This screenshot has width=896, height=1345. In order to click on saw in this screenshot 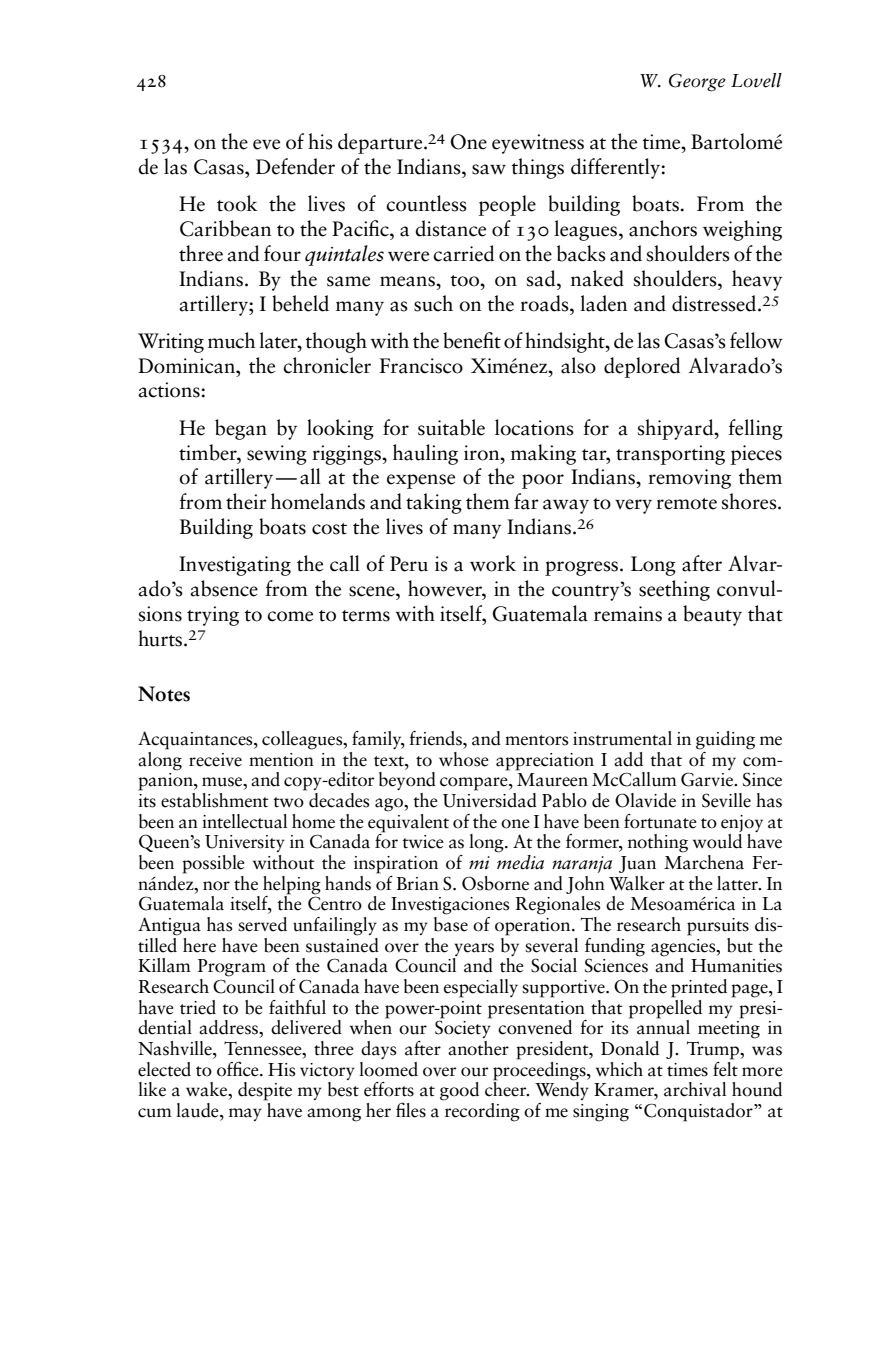, I will do `click(489, 169)`.
